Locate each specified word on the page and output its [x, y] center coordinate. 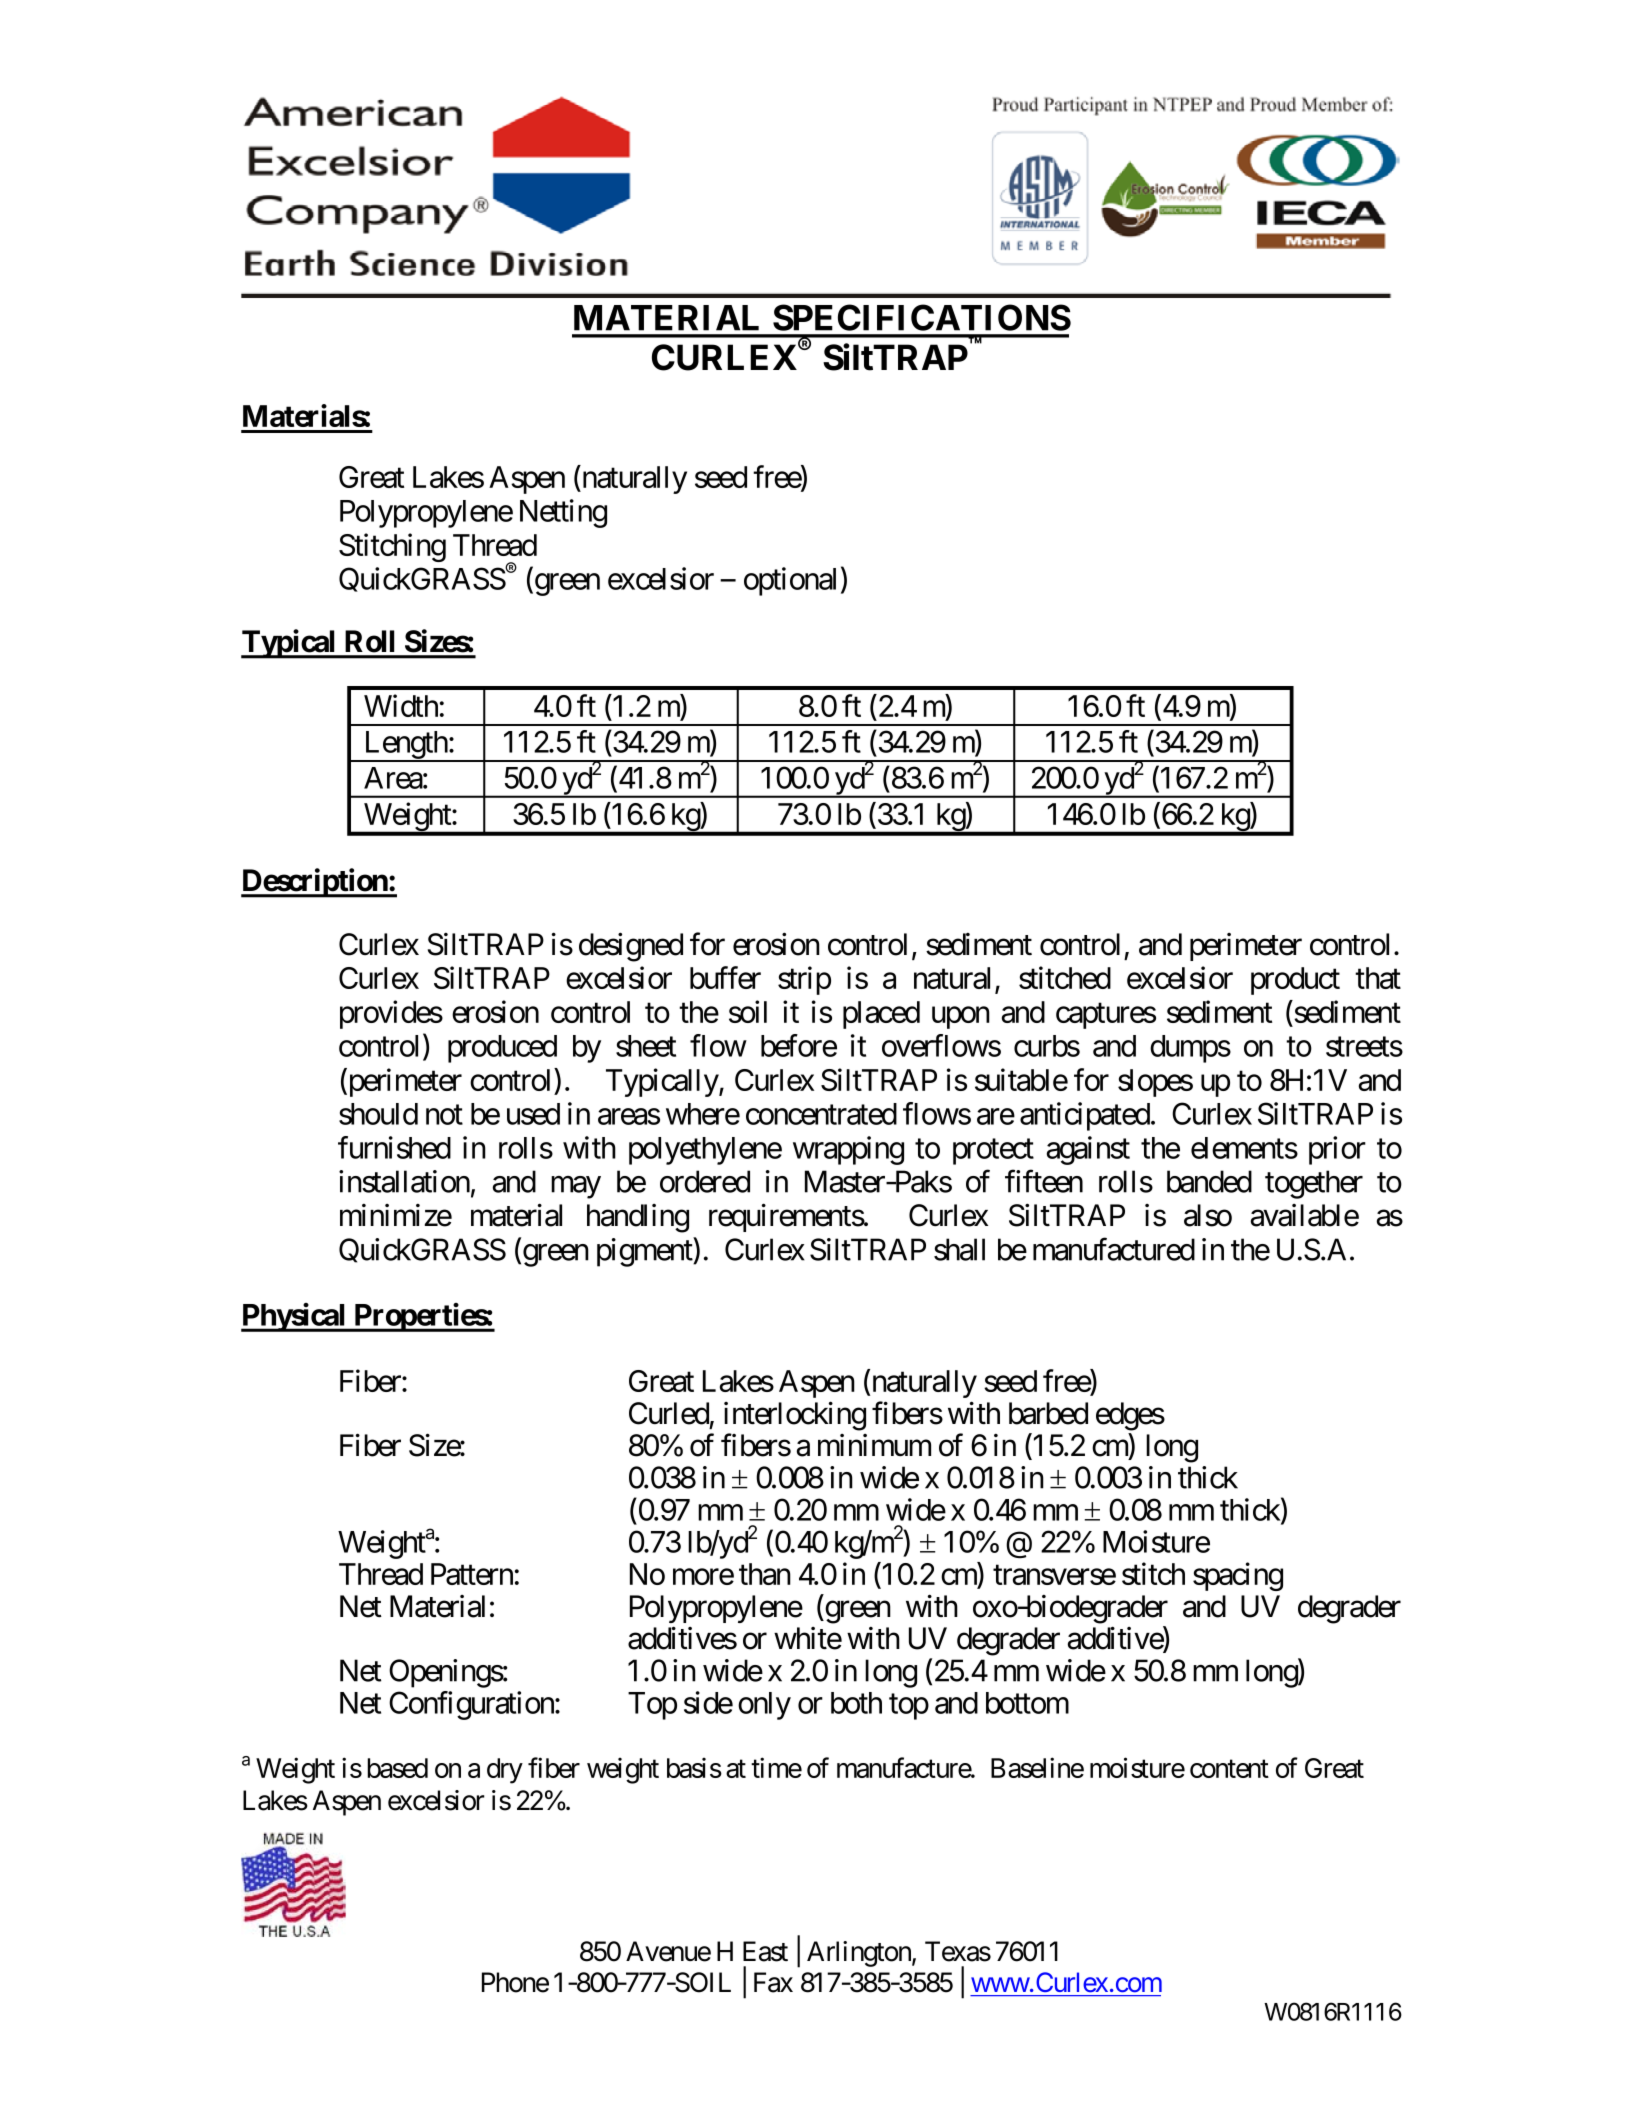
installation [404, 1181]
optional [790, 581]
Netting [563, 513]
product [1295, 981]
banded [1209, 1181]
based [397, 1768]
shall [959, 1249]
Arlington [860, 1954]
